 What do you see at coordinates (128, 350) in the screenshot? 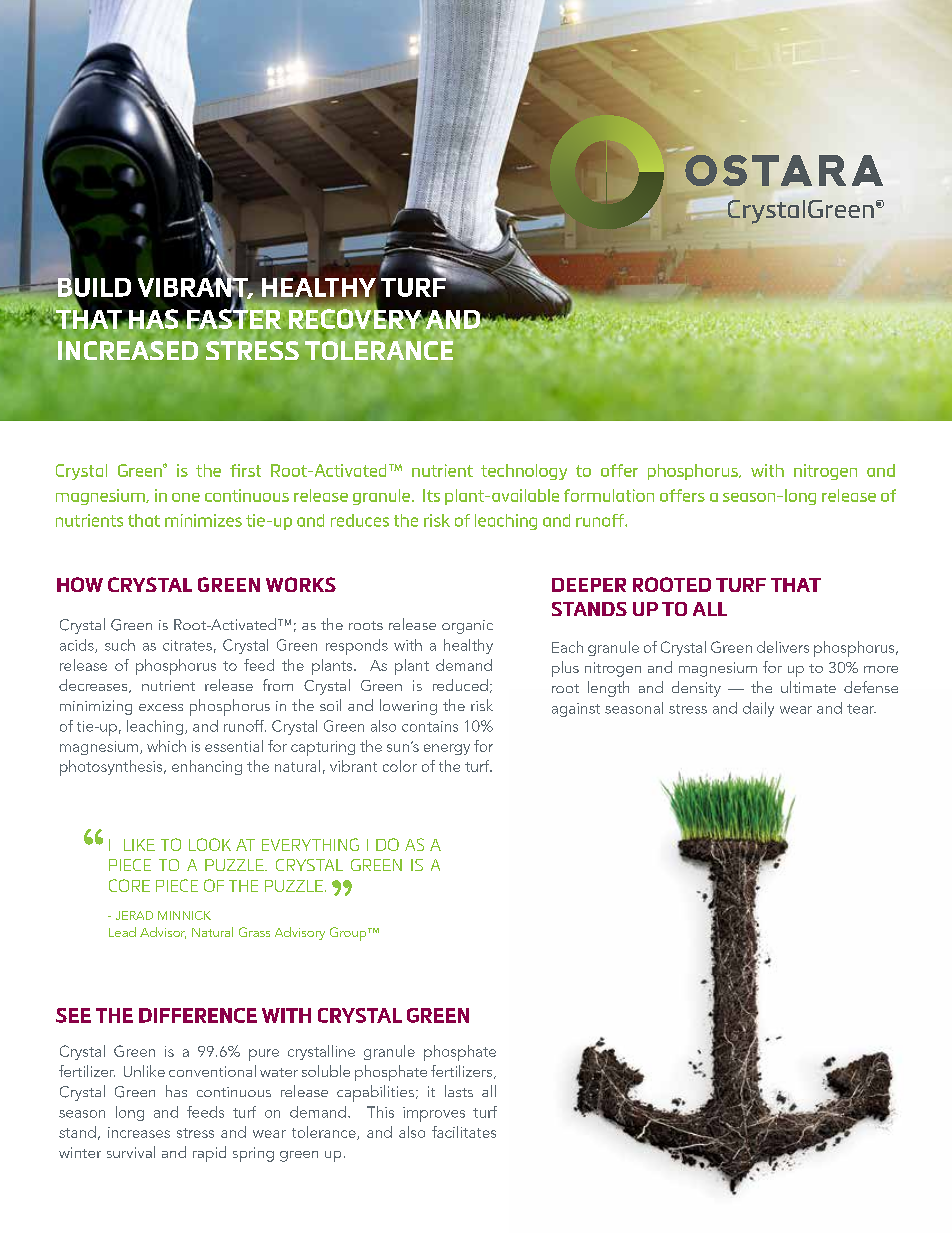
I see `INCREASED` at bounding box center [128, 350].
